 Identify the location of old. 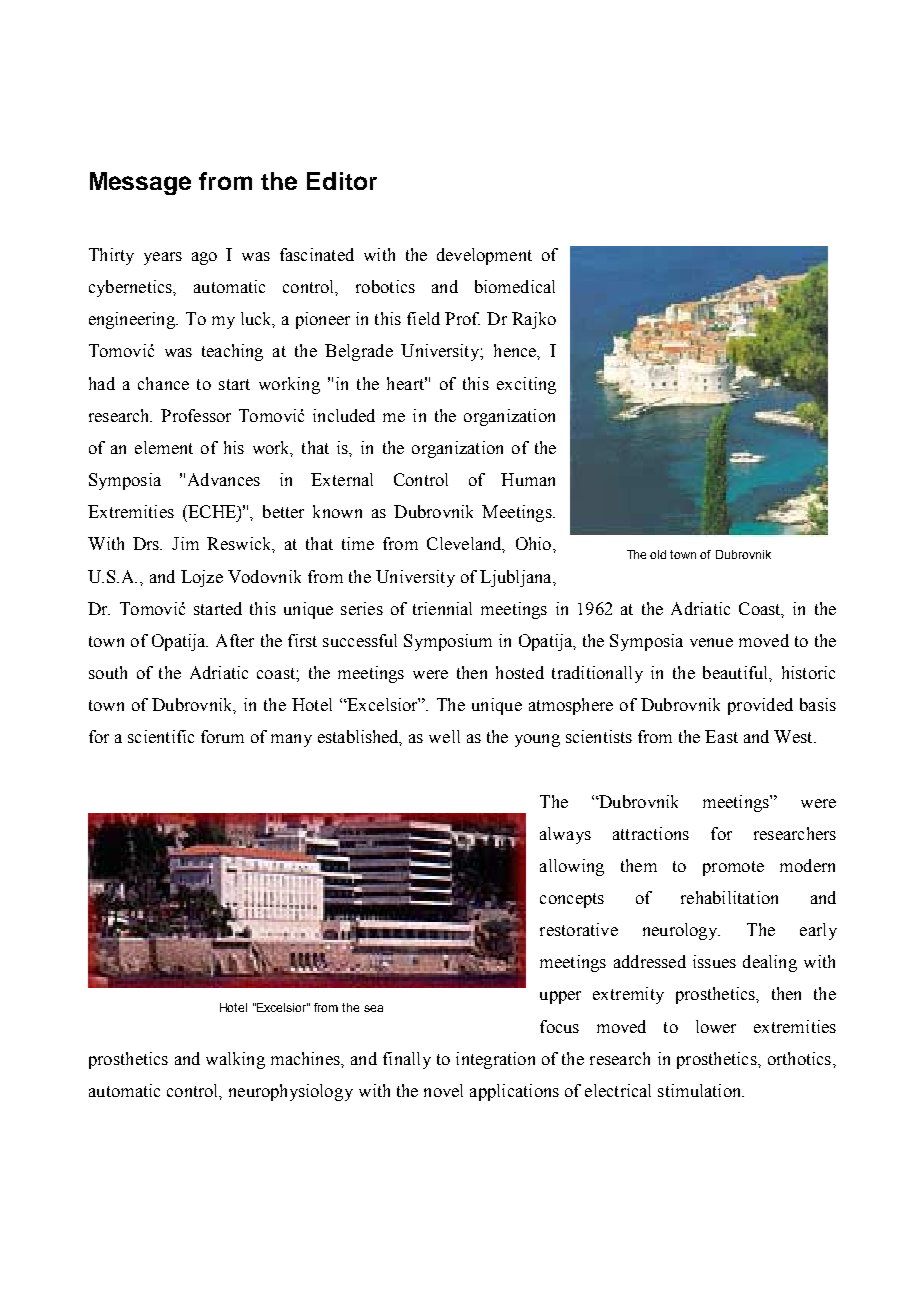
(658, 554).
